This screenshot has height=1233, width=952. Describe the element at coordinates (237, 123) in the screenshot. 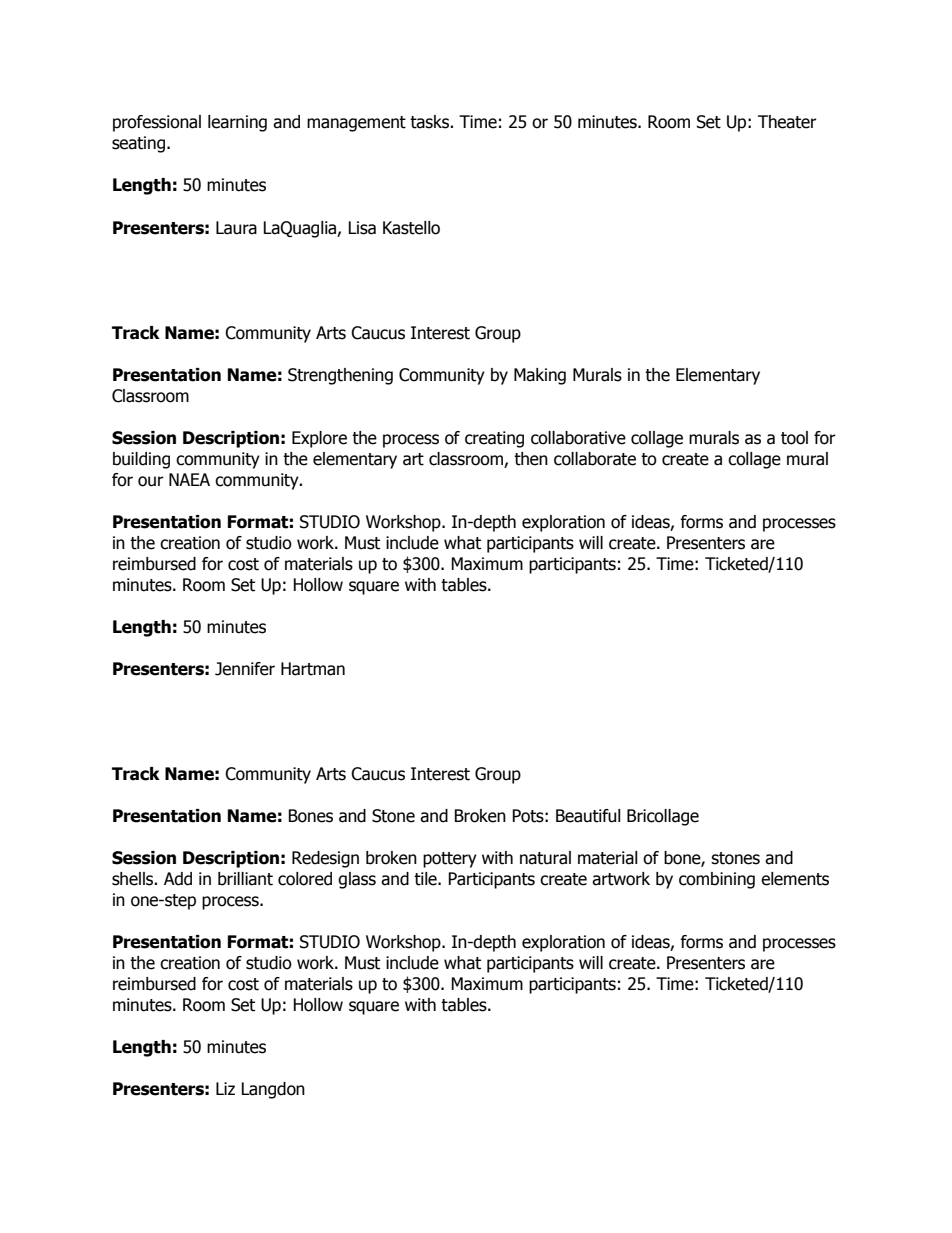

I see `learning` at that location.
